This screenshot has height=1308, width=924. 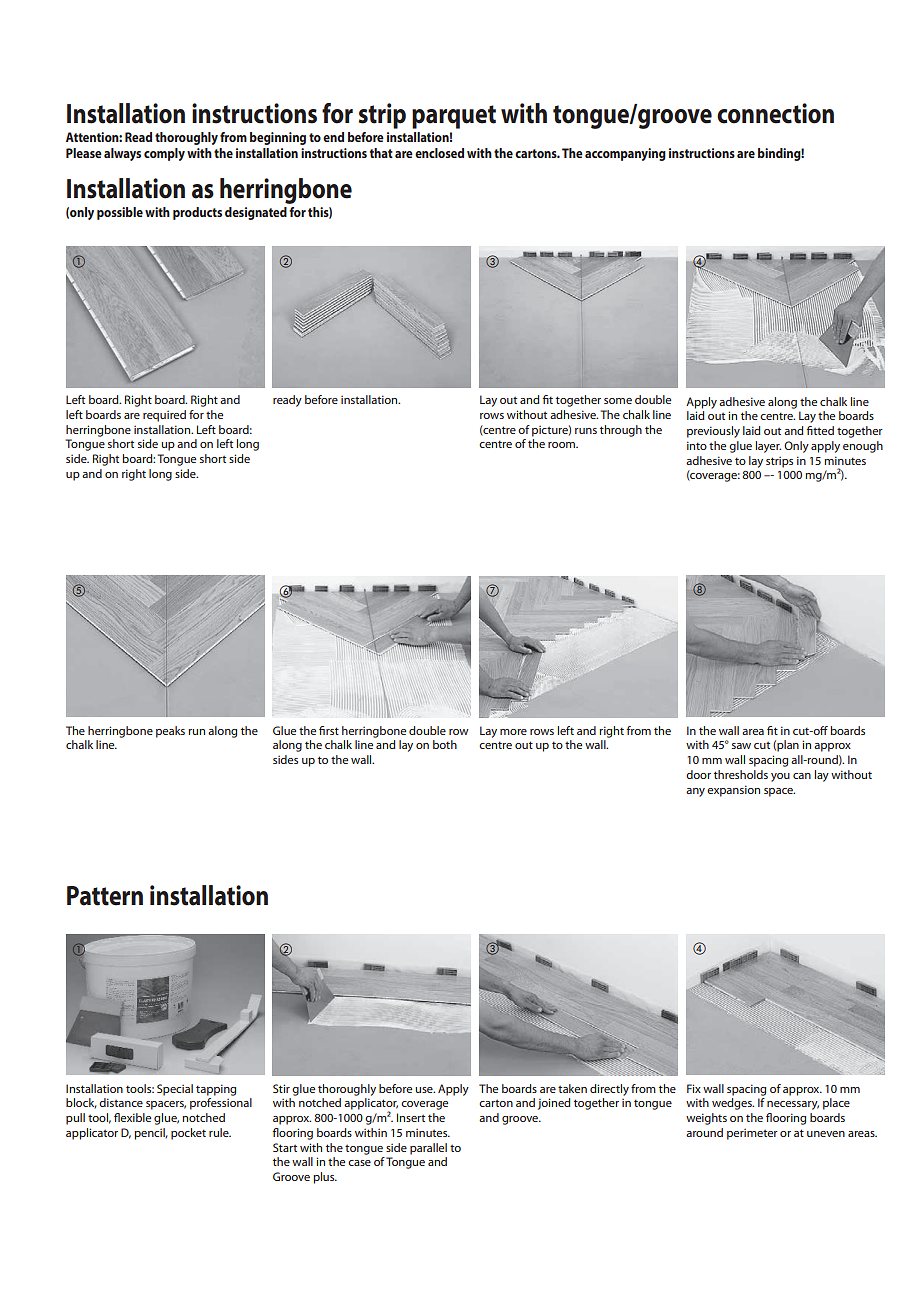 I want to click on rule, so click(x=220, y=1132).
